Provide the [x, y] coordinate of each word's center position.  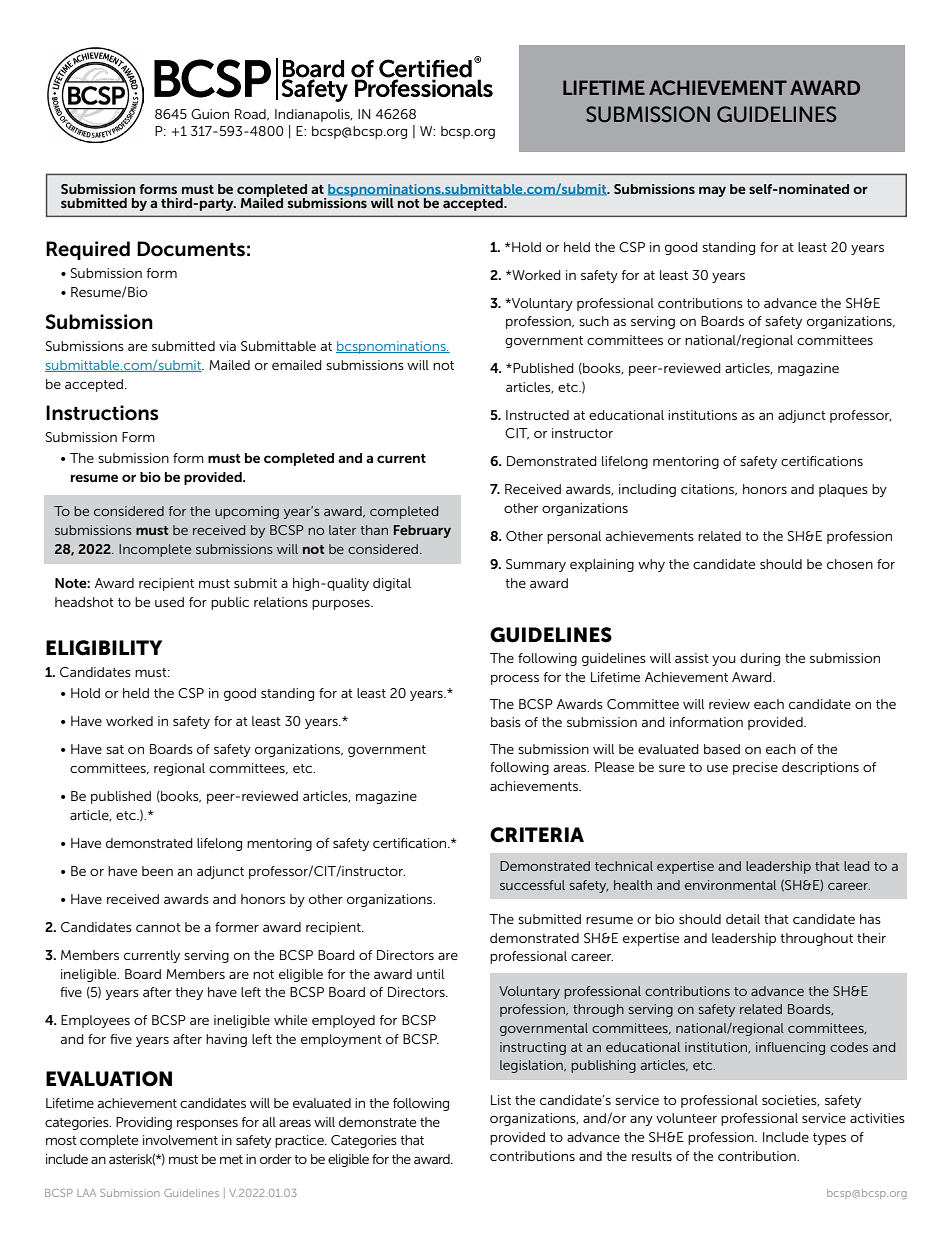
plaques [843, 490]
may [712, 191]
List [501, 1100]
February [422, 531]
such [594, 321]
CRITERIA [537, 835]
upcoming [247, 512]
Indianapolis [313, 115]
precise [755, 768]
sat [115, 749]
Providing [144, 1123]
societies [790, 1100]
